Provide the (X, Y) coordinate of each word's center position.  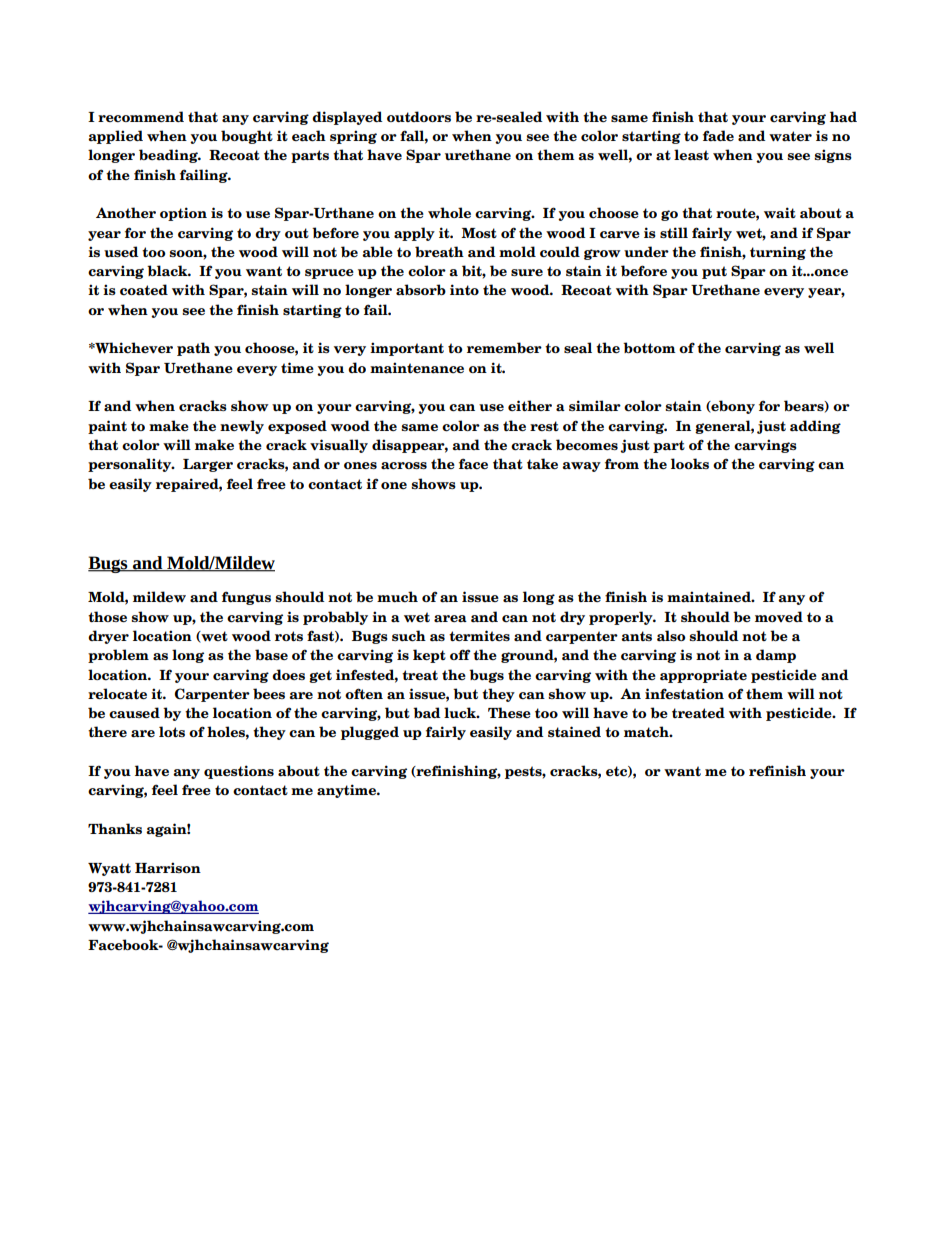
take (542, 463)
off (460, 654)
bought (247, 137)
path (193, 349)
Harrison (168, 868)
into (464, 289)
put (714, 272)
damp (776, 656)
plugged (370, 733)
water (790, 136)
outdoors (419, 116)
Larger (208, 465)
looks (690, 463)
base (271, 654)
